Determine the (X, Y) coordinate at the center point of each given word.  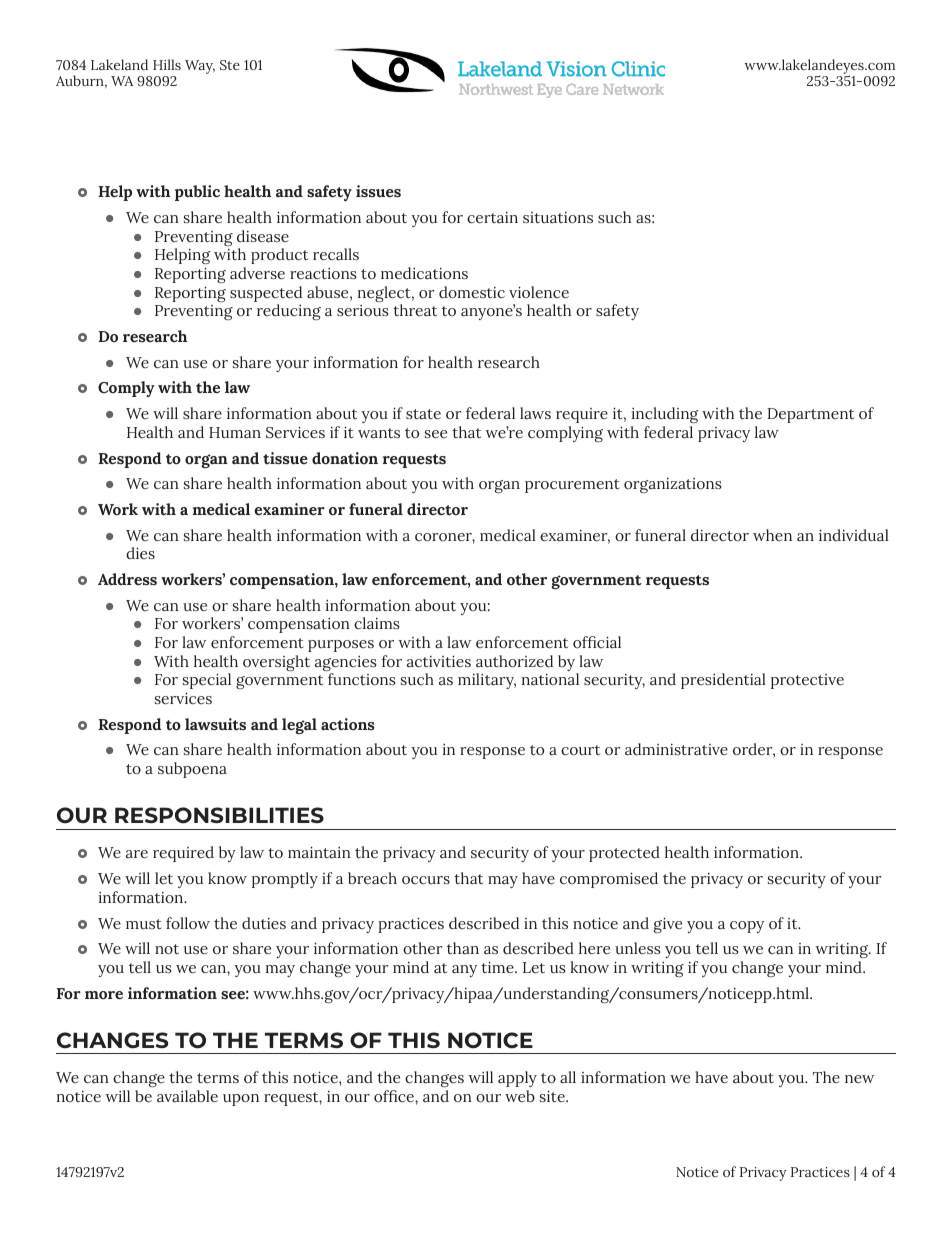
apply (517, 1079)
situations (558, 218)
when (772, 535)
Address (127, 579)
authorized (515, 661)
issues (378, 191)
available (187, 1096)
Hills (167, 64)
